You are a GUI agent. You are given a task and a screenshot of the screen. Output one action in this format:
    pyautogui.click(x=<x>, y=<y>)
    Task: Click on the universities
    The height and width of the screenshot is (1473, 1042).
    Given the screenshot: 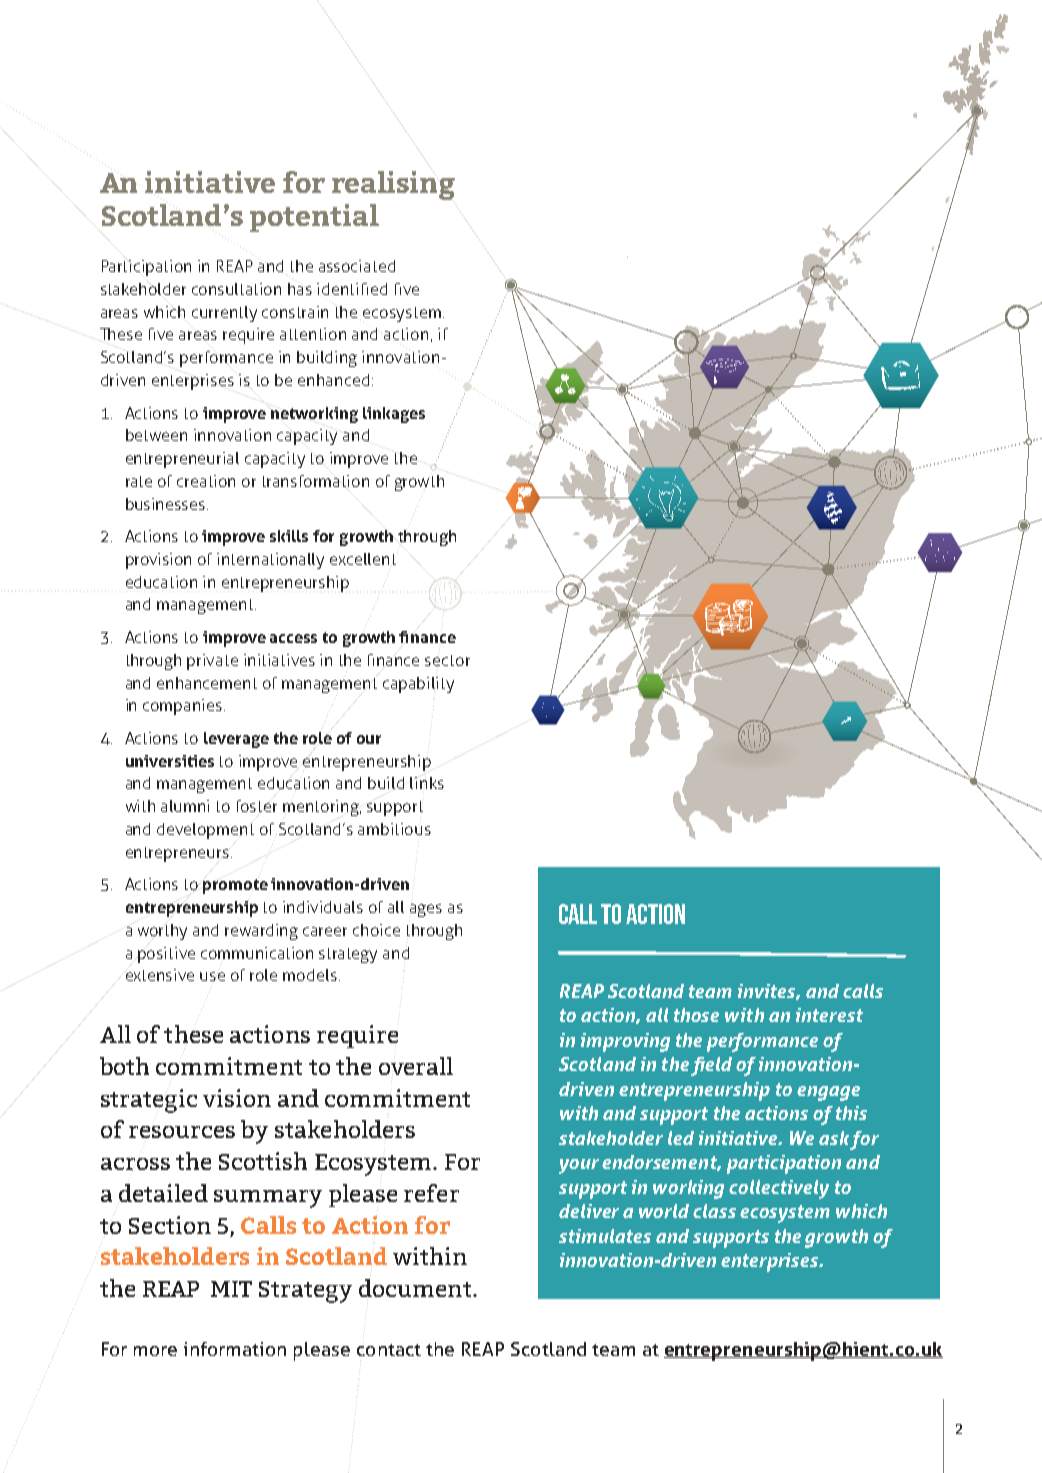 What is the action you would take?
    pyautogui.click(x=170, y=761)
